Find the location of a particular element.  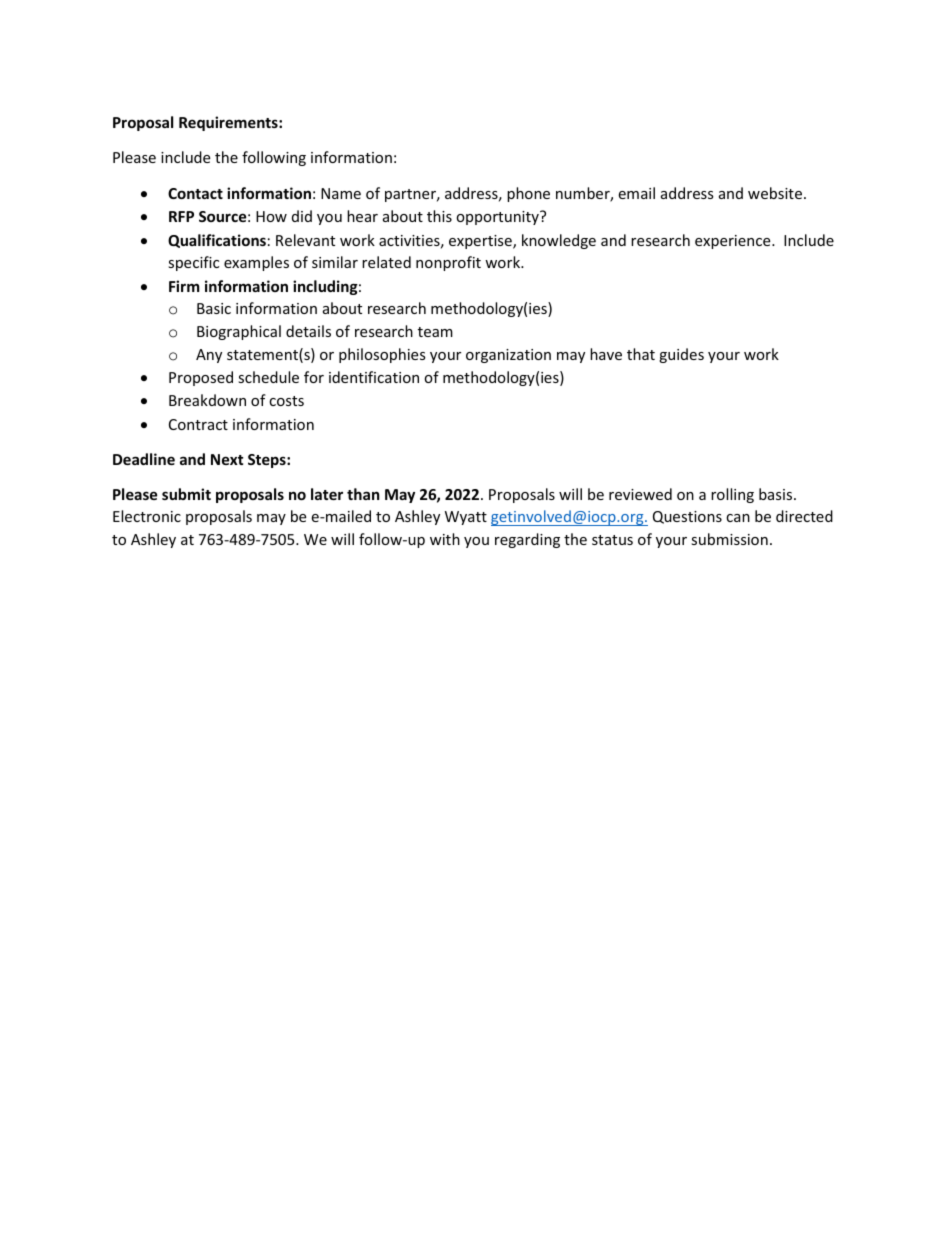

Electronic is located at coordinates (147, 516).
